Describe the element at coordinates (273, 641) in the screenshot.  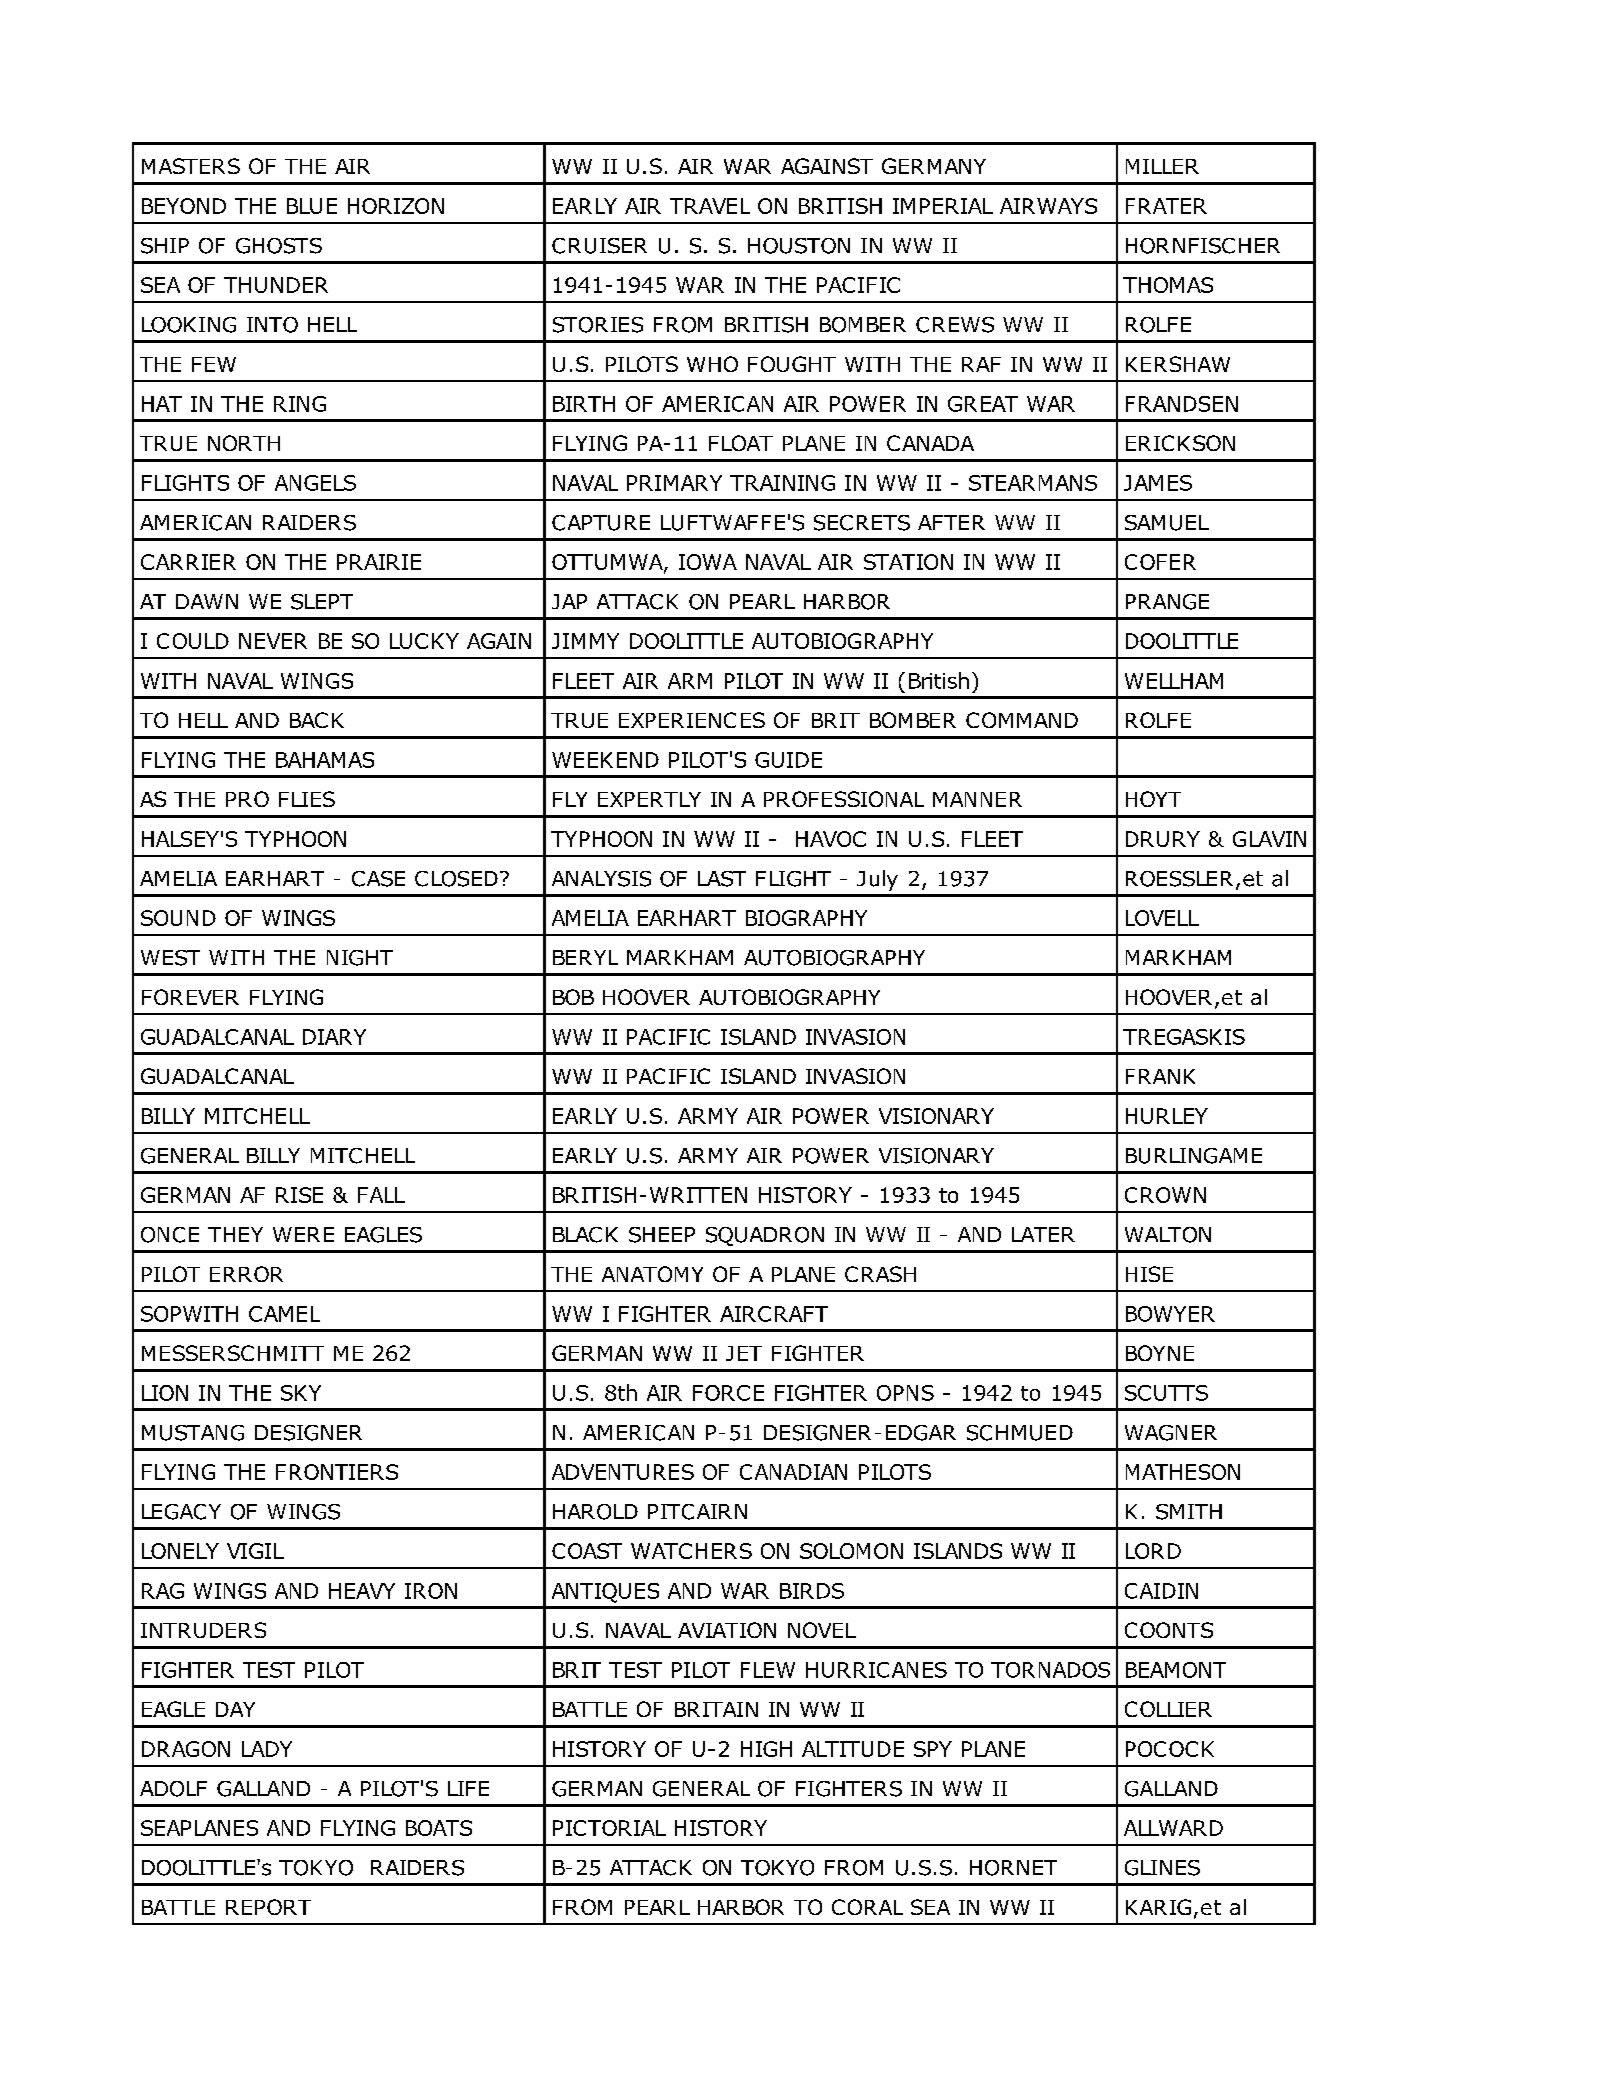
I see `NEVER` at that location.
